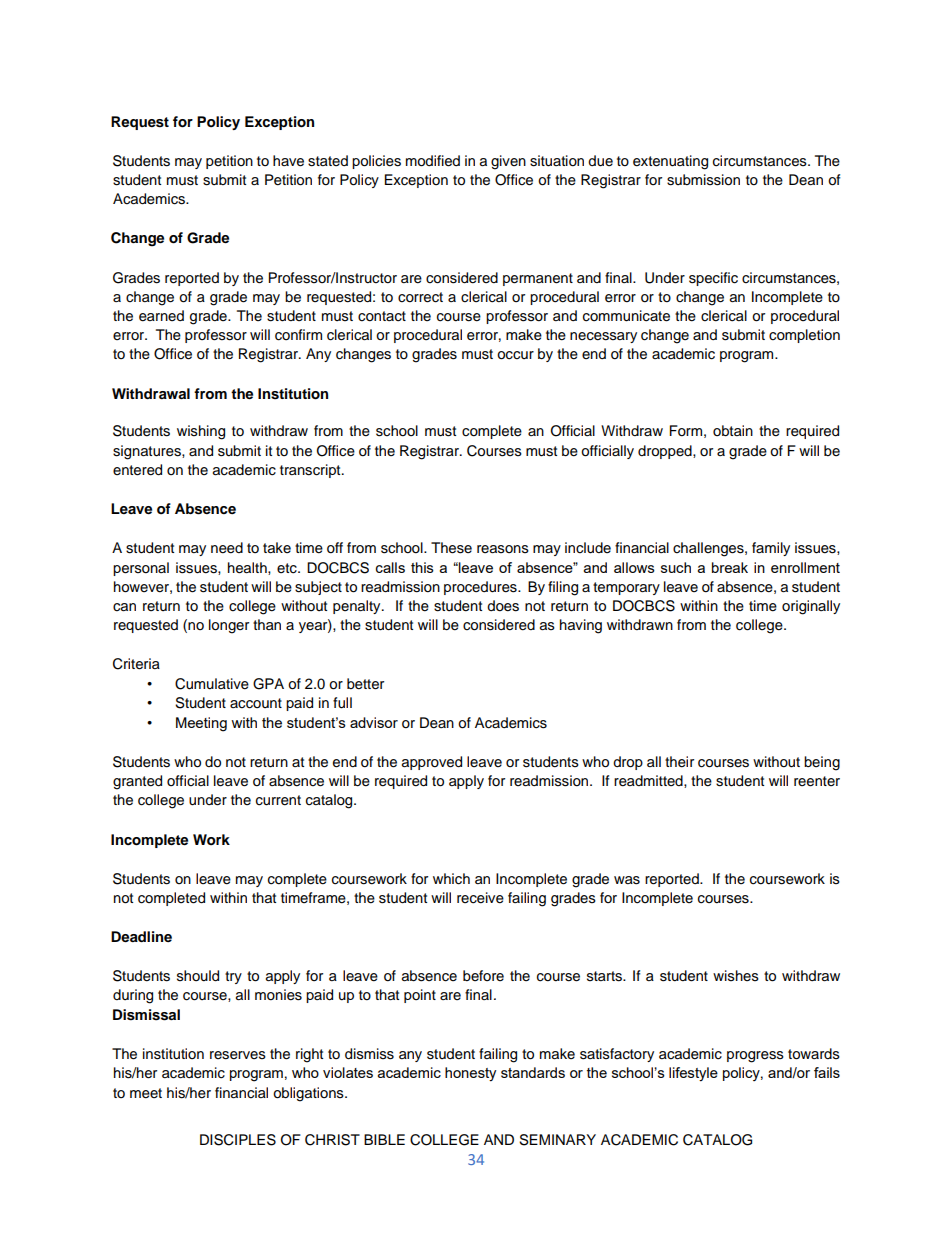 This screenshot has height=1233, width=952. What do you see at coordinates (201, 432) in the screenshot?
I see `wishing` at bounding box center [201, 432].
